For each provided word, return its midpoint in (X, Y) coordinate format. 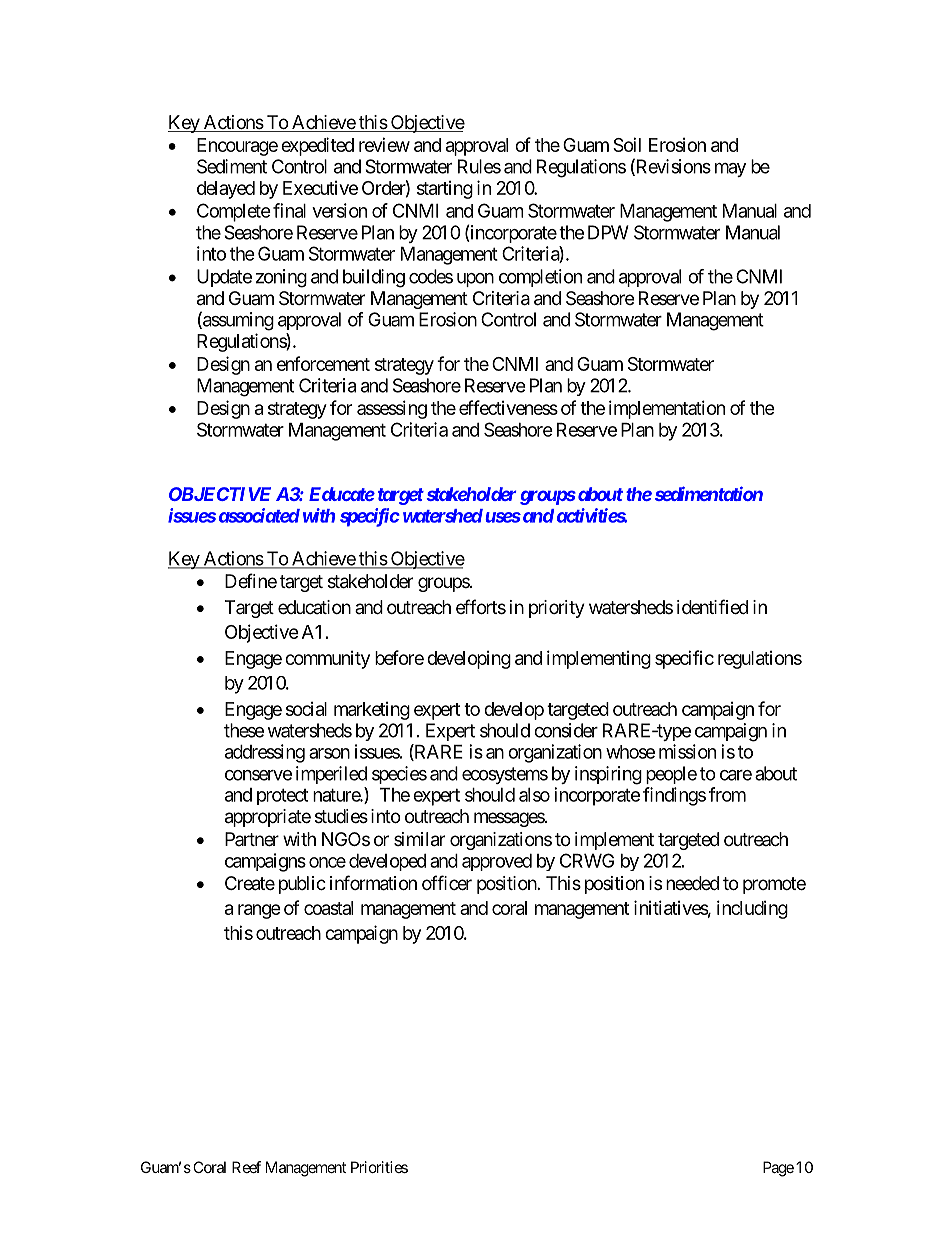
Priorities (379, 1167)
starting (445, 190)
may (730, 170)
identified (712, 606)
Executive (320, 188)
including (752, 909)
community (327, 660)
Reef (246, 1167)
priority (557, 609)
